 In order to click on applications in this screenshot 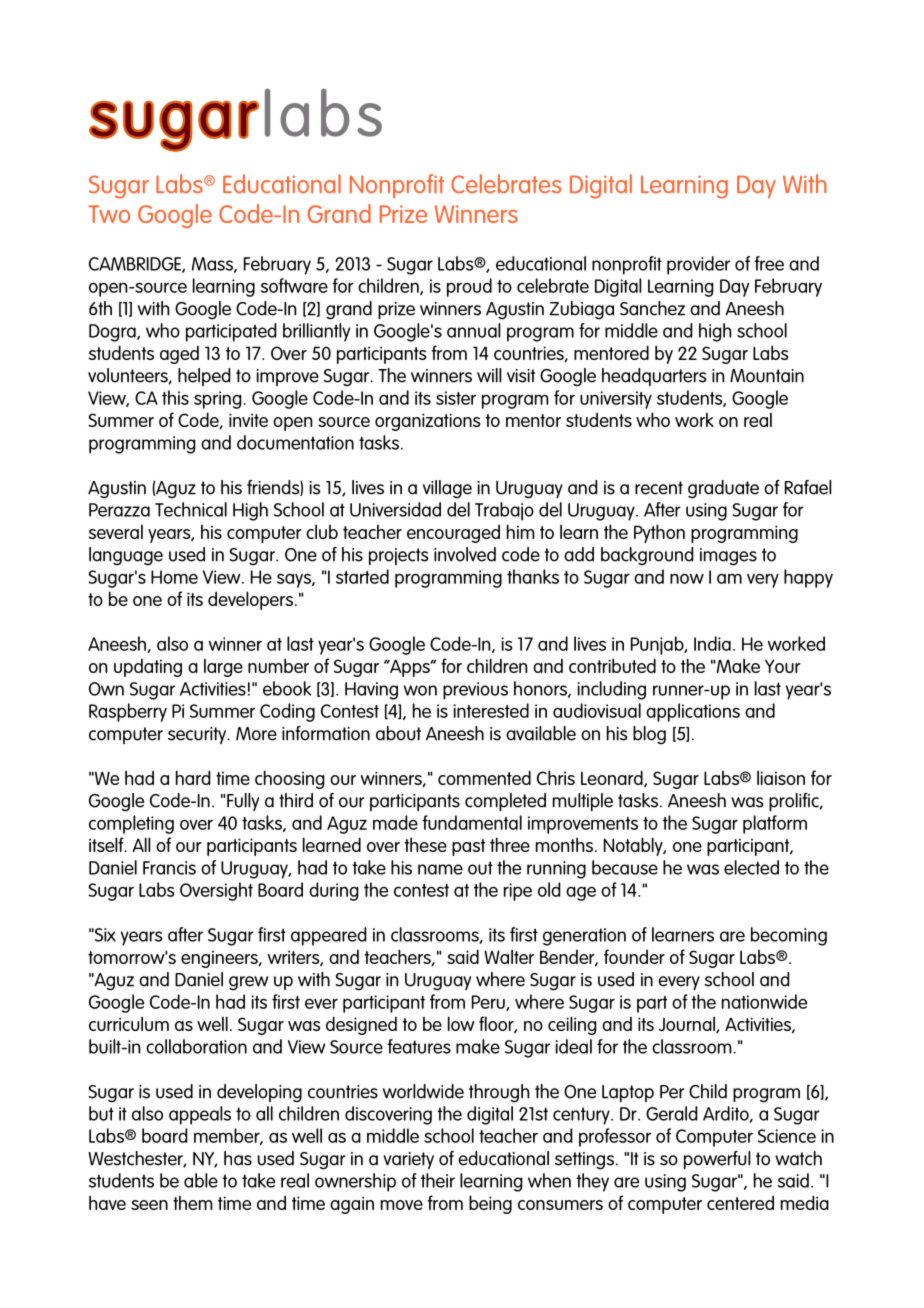, I will do `click(693, 712)`.
